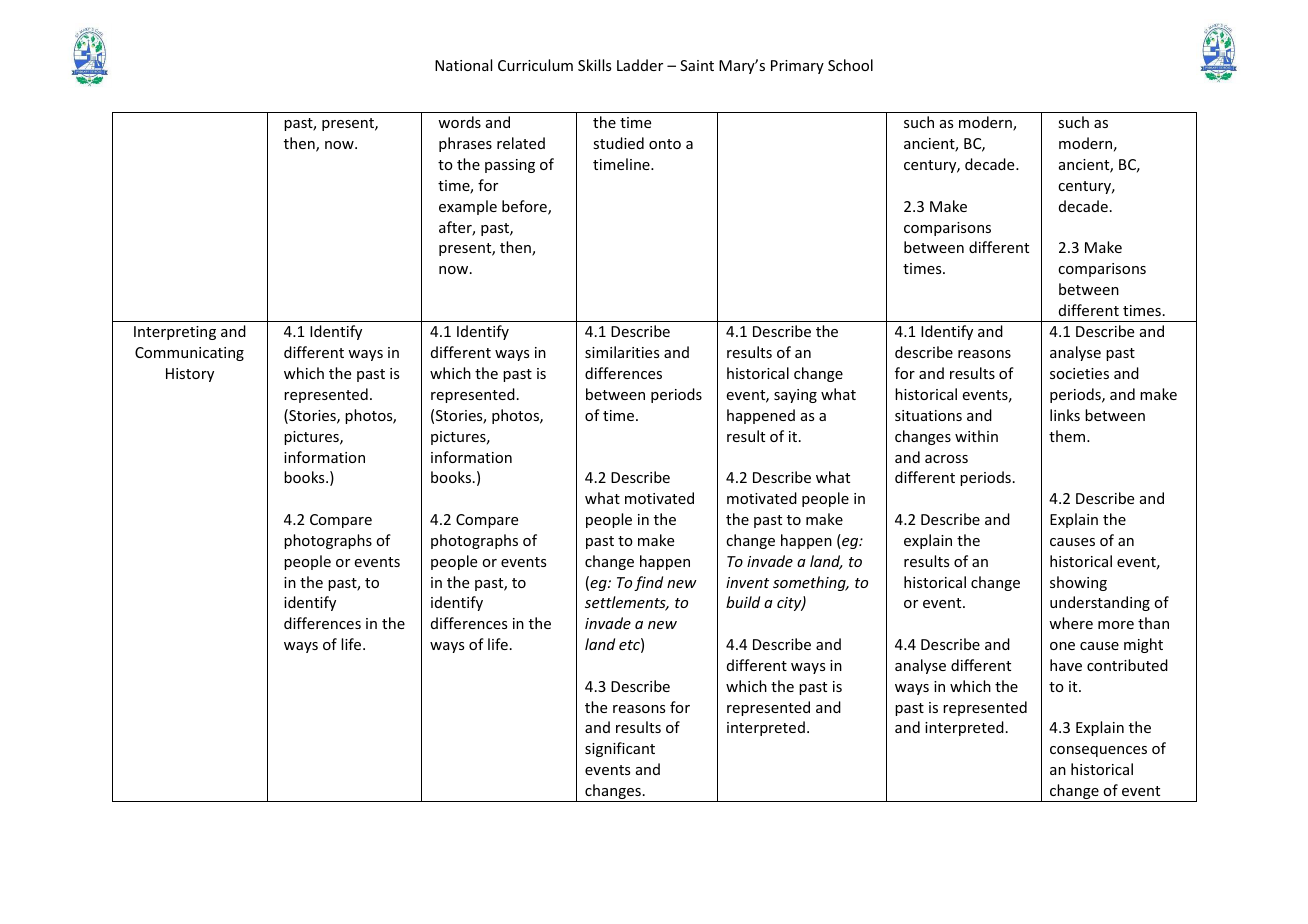 The height and width of the screenshot is (924, 1308). I want to click on School, so click(850, 65).
